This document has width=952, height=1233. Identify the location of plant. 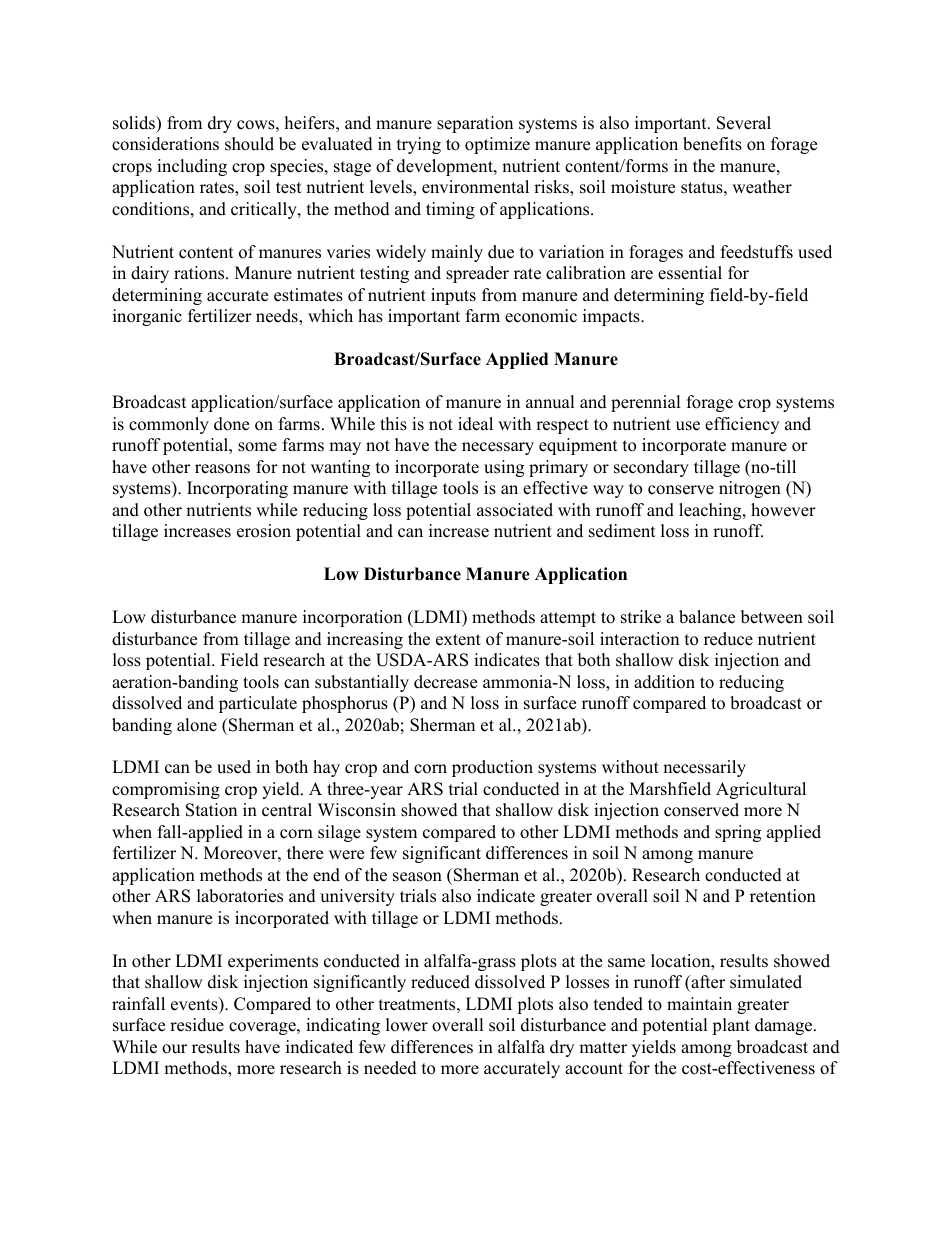
(731, 1026).
